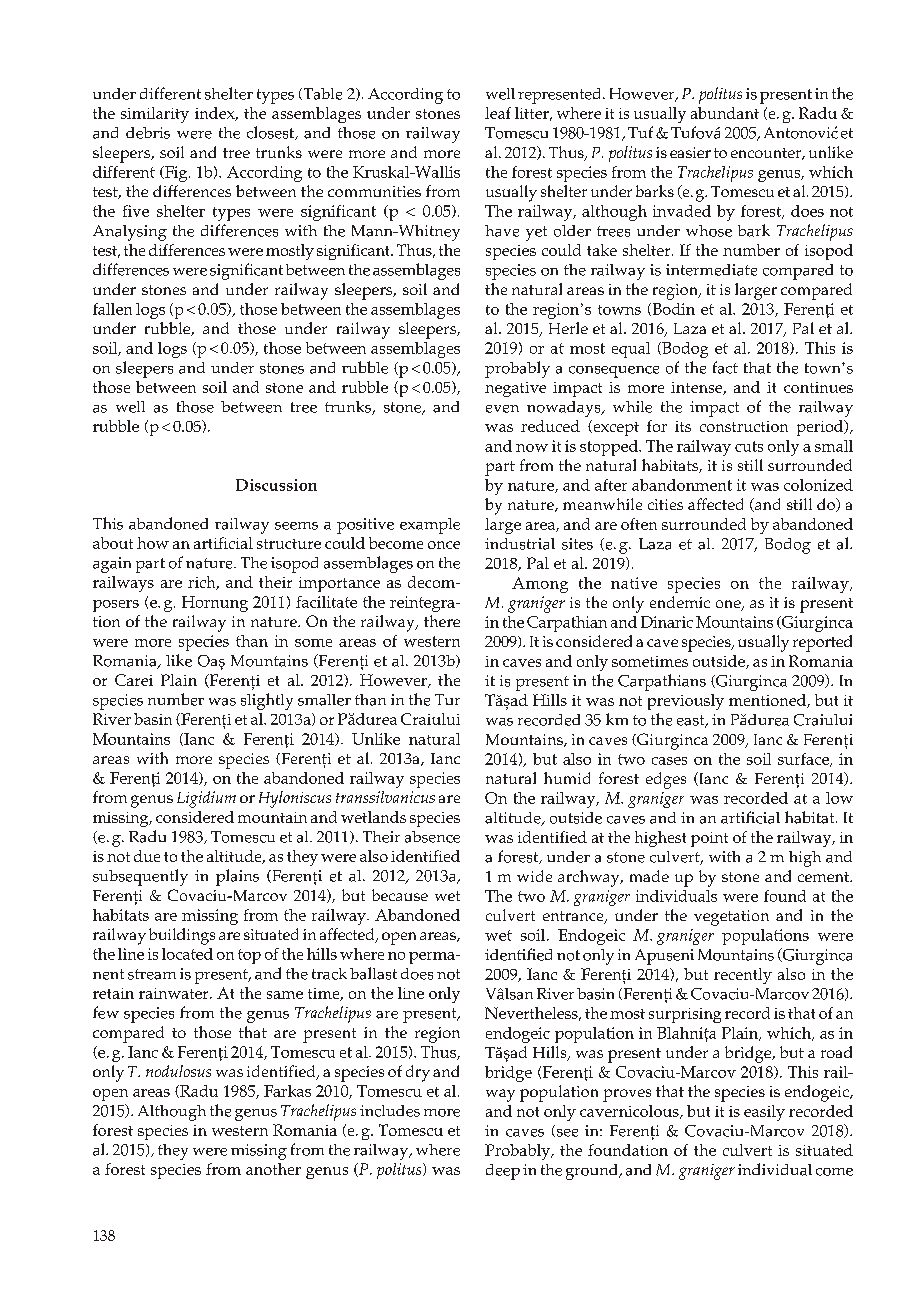 The width and height of the screenshot is (924, 1305). What do you see at coordinates (725, 113) in the screenshot?
I see `abundant` at bounding box center [725, 113].
